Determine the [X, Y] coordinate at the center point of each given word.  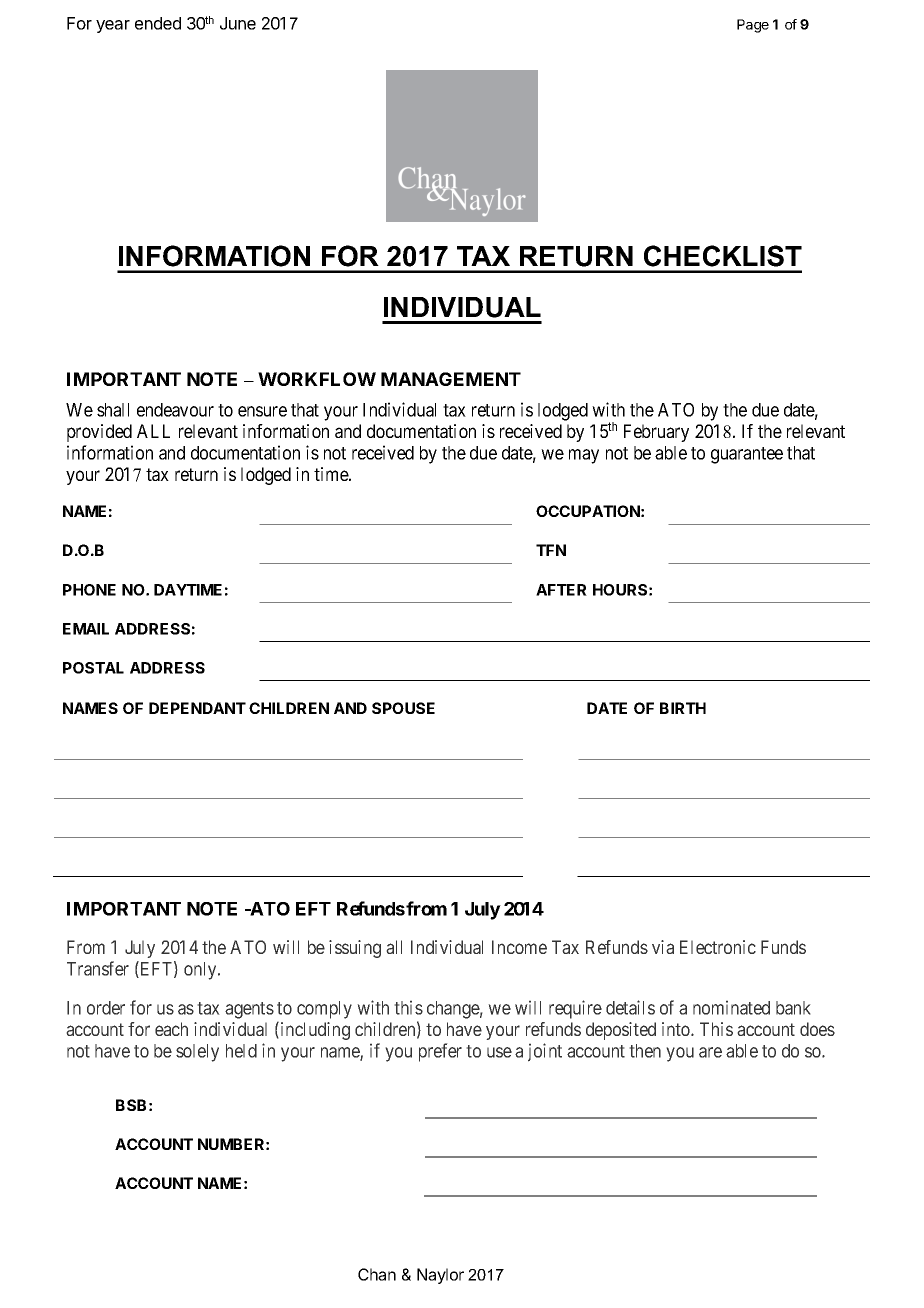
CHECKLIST [723, 256]
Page [753, 26]
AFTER [561, 590]
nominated [731, 1007]
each [171, 1029]
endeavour [175, 410]
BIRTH [683, 708]
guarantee [747, 455]
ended [158, 23]
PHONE [89, 590]
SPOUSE [403, 708]
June [238, 23]
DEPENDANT [197, 708]
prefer [440, 1052]
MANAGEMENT [451, 379]
